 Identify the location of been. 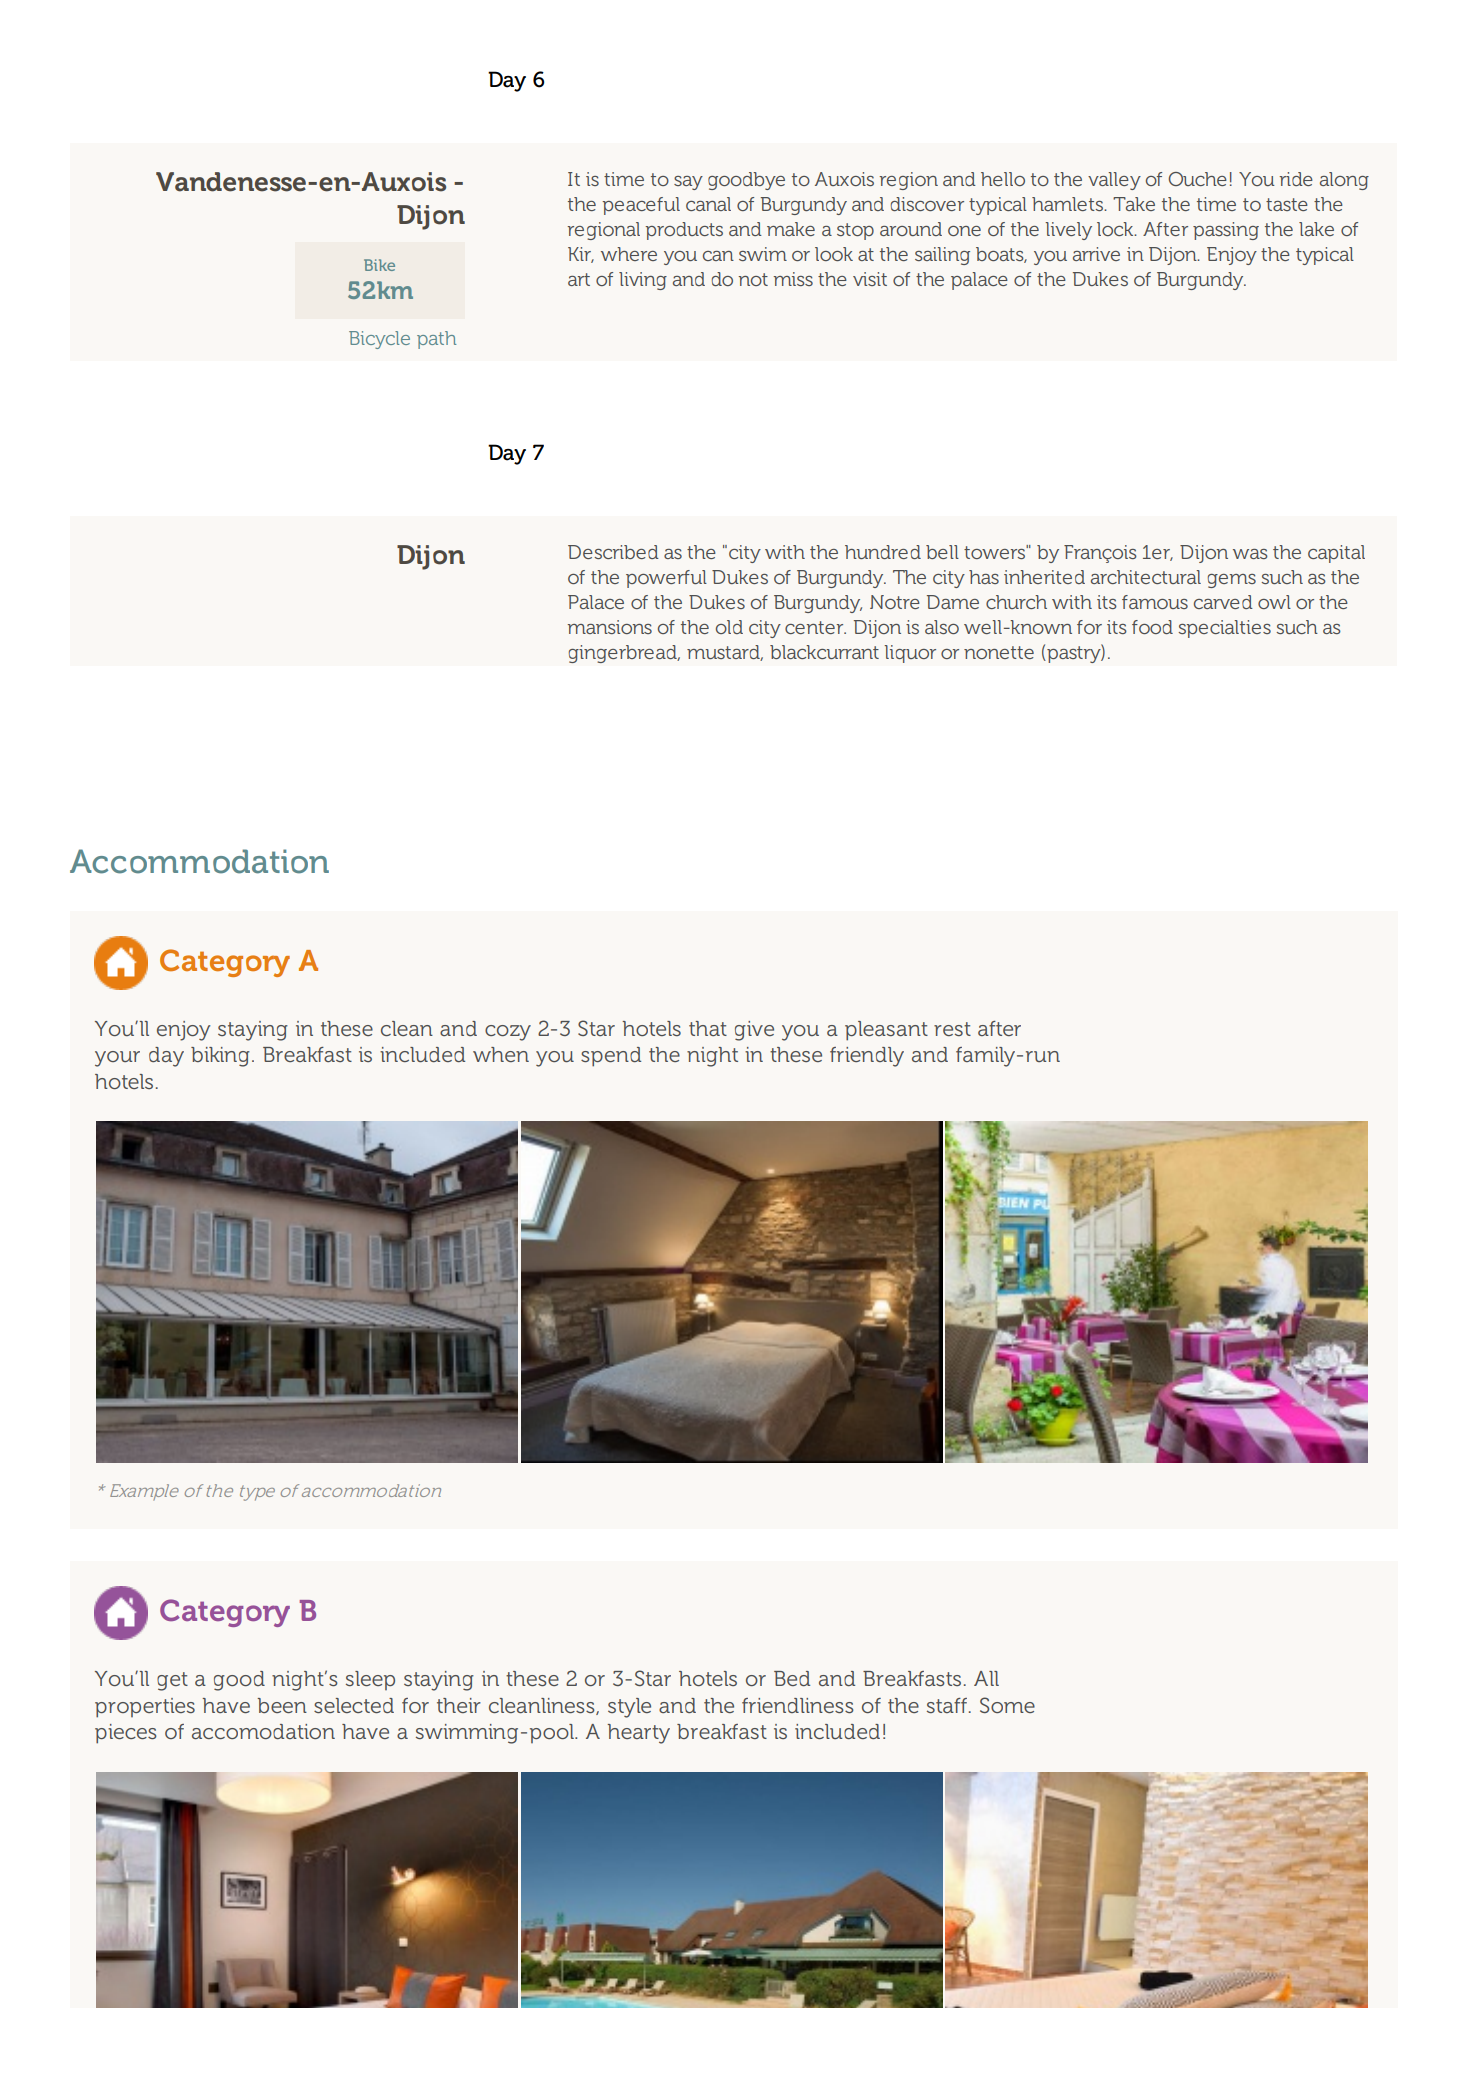
(282, 1705).
